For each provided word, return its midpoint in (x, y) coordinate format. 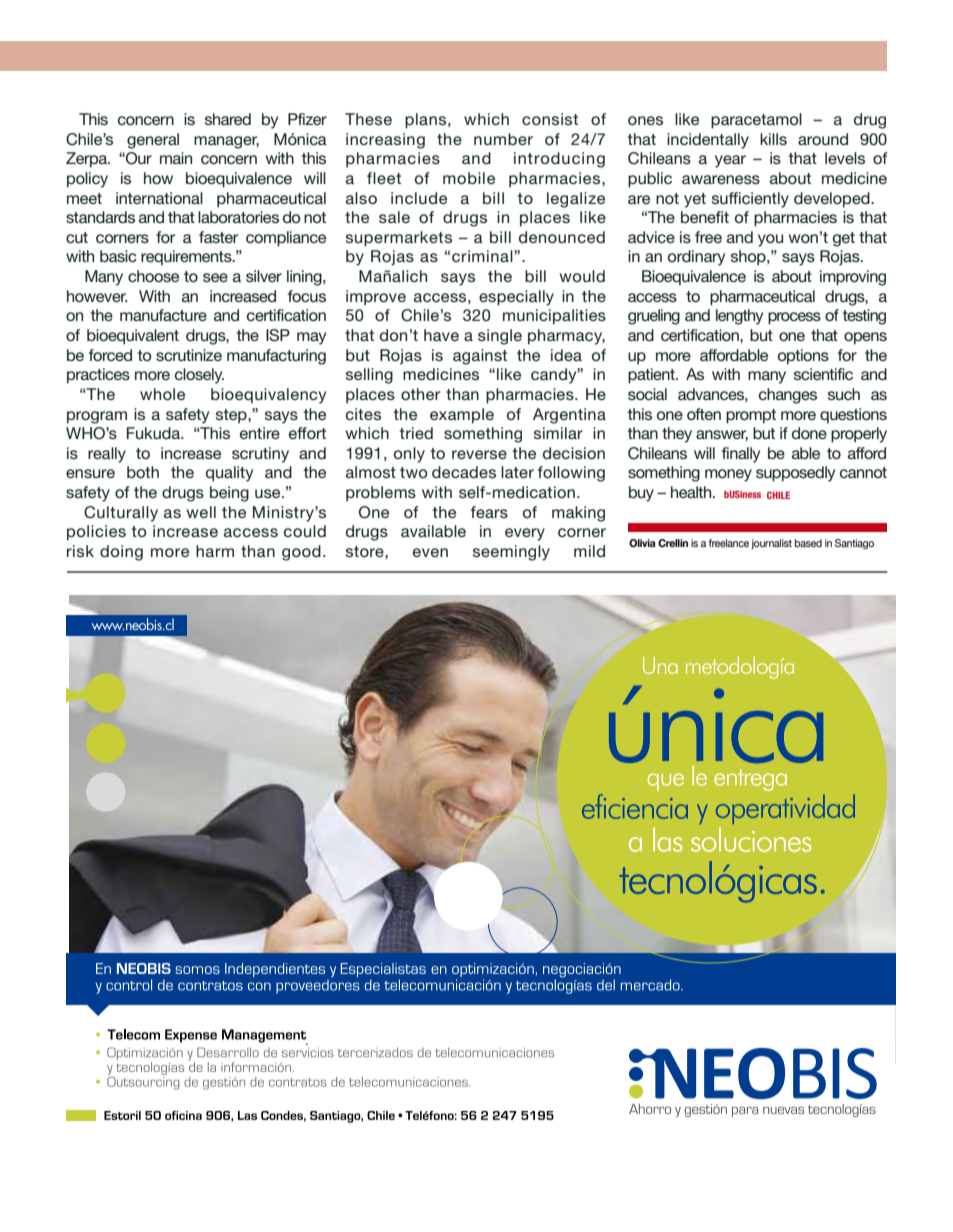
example (462, 416)
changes (788, 396)
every (525, 534)
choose (153, 276)
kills (773, 139)
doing (121, 553)
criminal (483, 256)
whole (162, 394)
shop (749, 257)
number (503, 139)
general (153, 141)
